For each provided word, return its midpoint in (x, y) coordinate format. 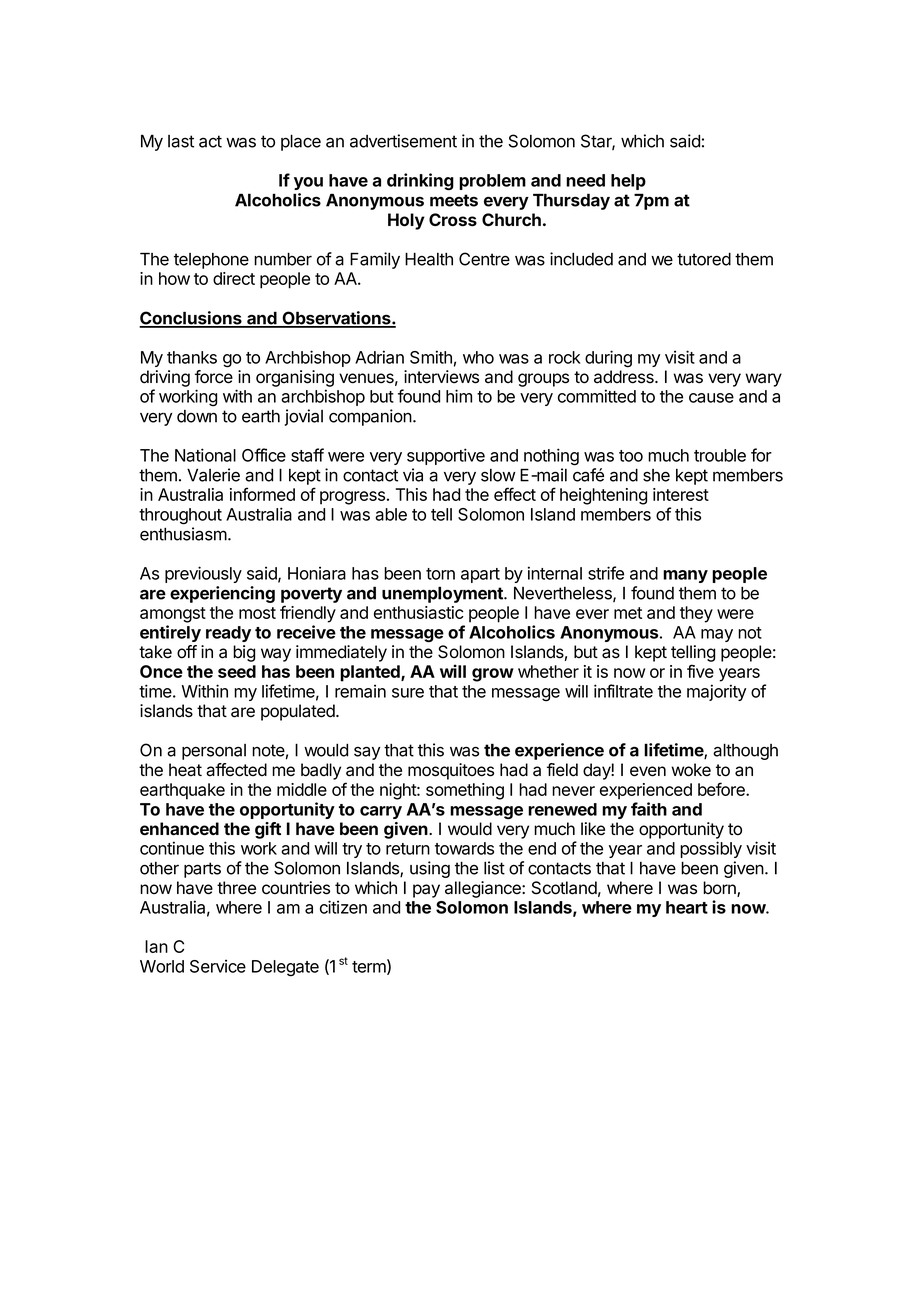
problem (492, 182)
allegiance (484, 889)
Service (218, 966)
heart (687, 907)
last (181, 141)
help (628, 182)
